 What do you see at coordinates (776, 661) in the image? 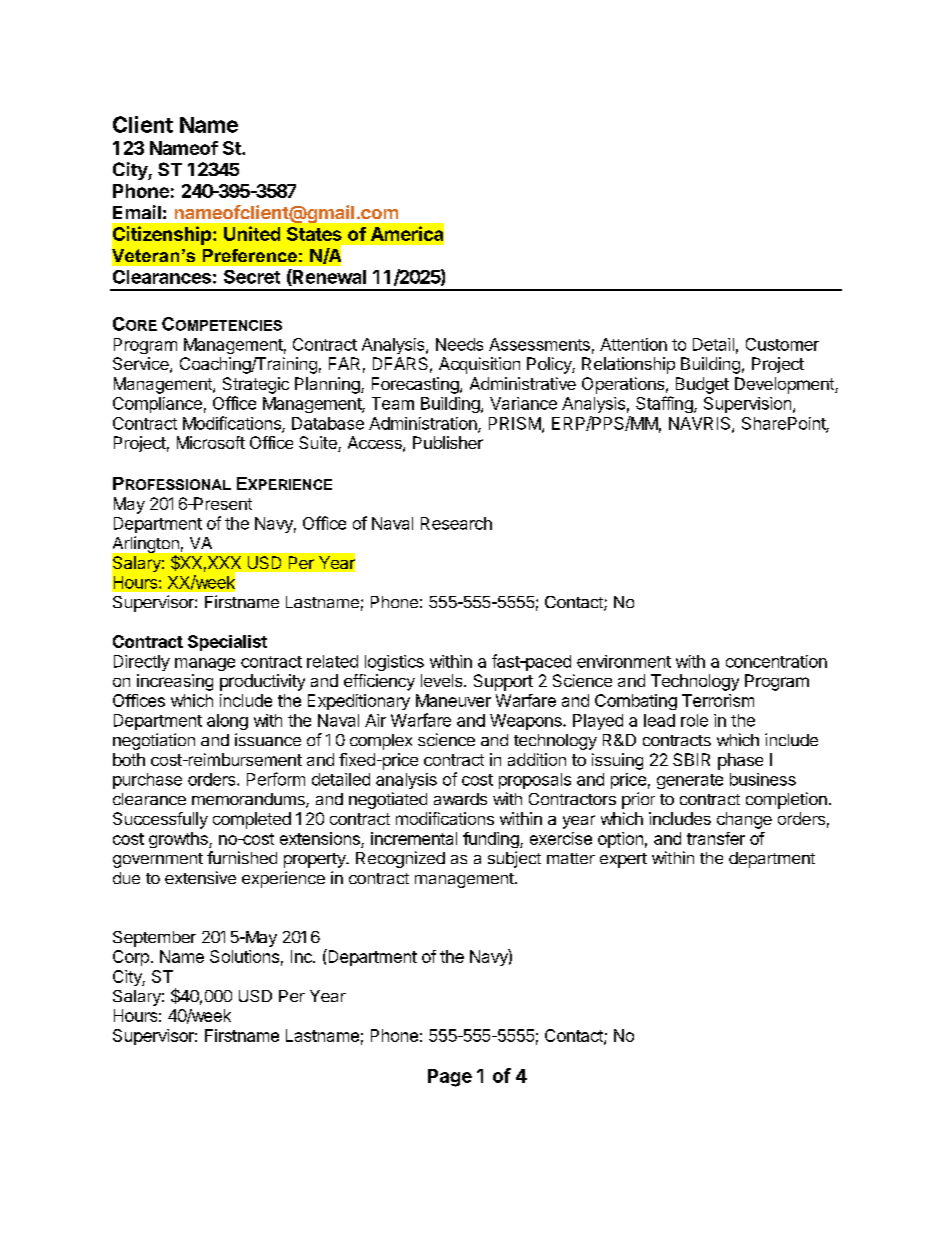
I see `concentration` at bounding box center [776, 661].
